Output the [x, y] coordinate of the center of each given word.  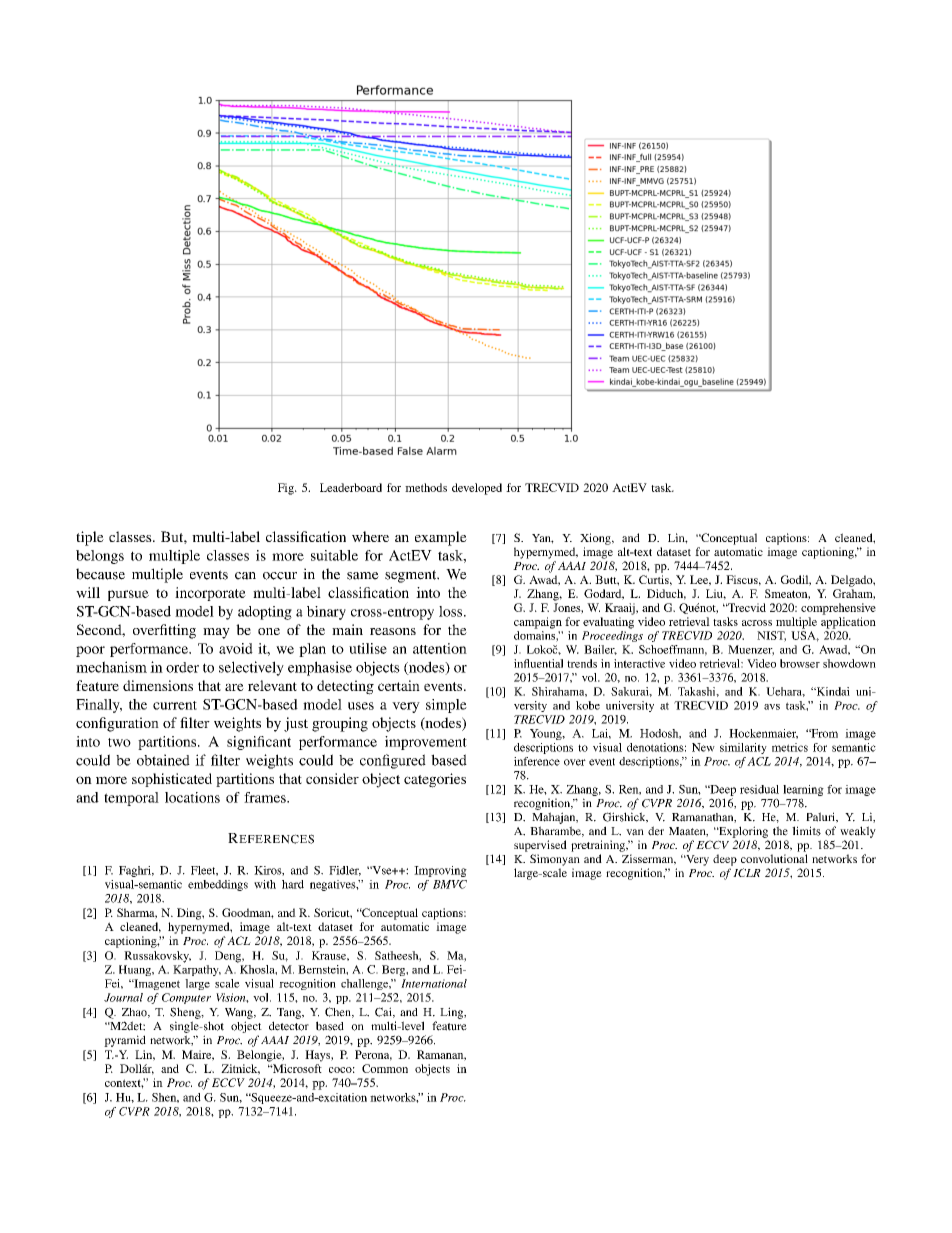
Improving [440, 871]
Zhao [135, 1013]
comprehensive [838, 609]
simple [446, 706]
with [265, 884]
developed [477, 489]
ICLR [747, 872]
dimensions [158, 685]
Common [385, 1068]
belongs [100, 557]
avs [772, 707]
